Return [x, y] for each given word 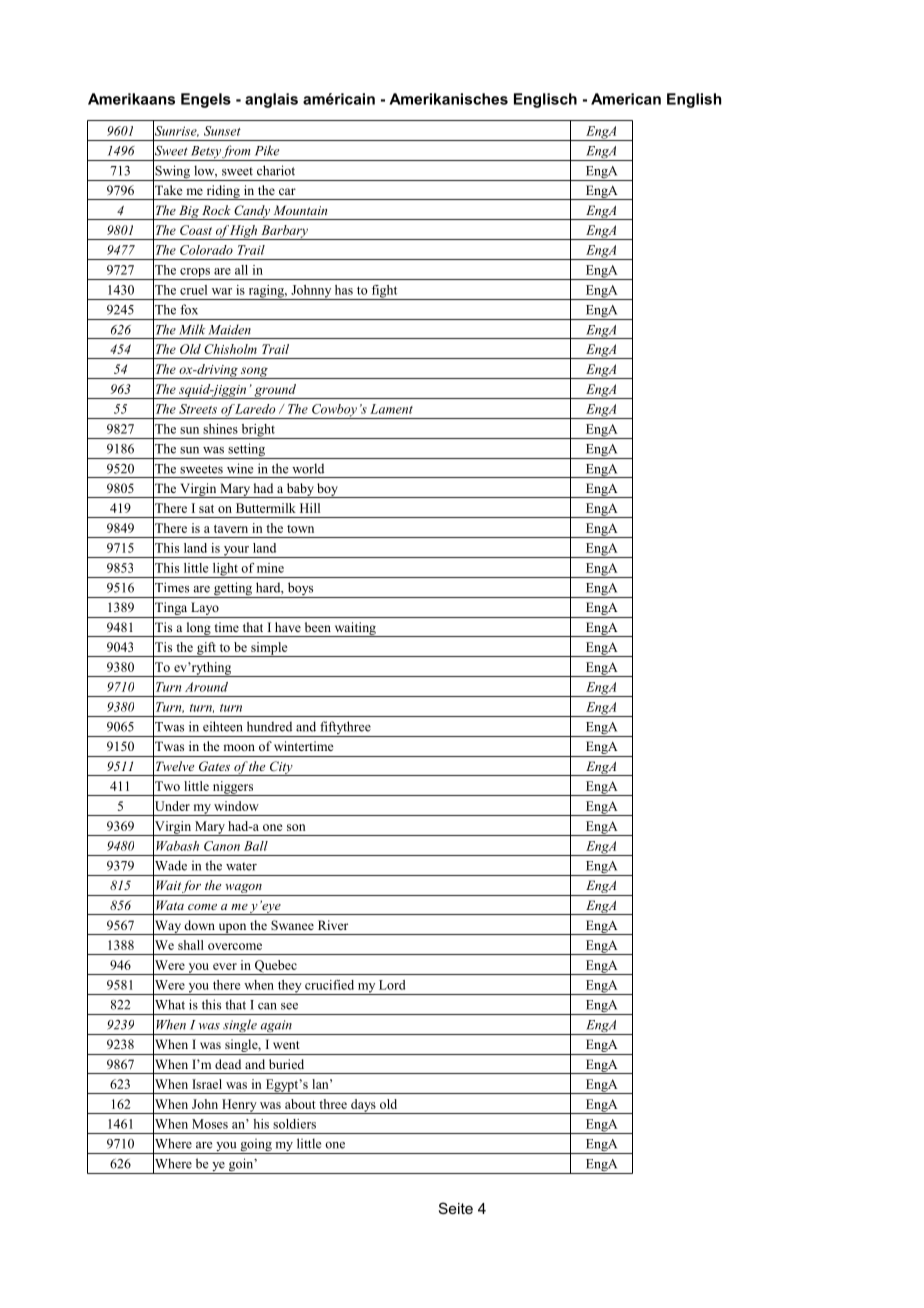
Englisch [545, 100]
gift [206, 649]
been [318, 627]
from [237, 153]
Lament [391, 409]
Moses [210, 1124]
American [626, 99]
